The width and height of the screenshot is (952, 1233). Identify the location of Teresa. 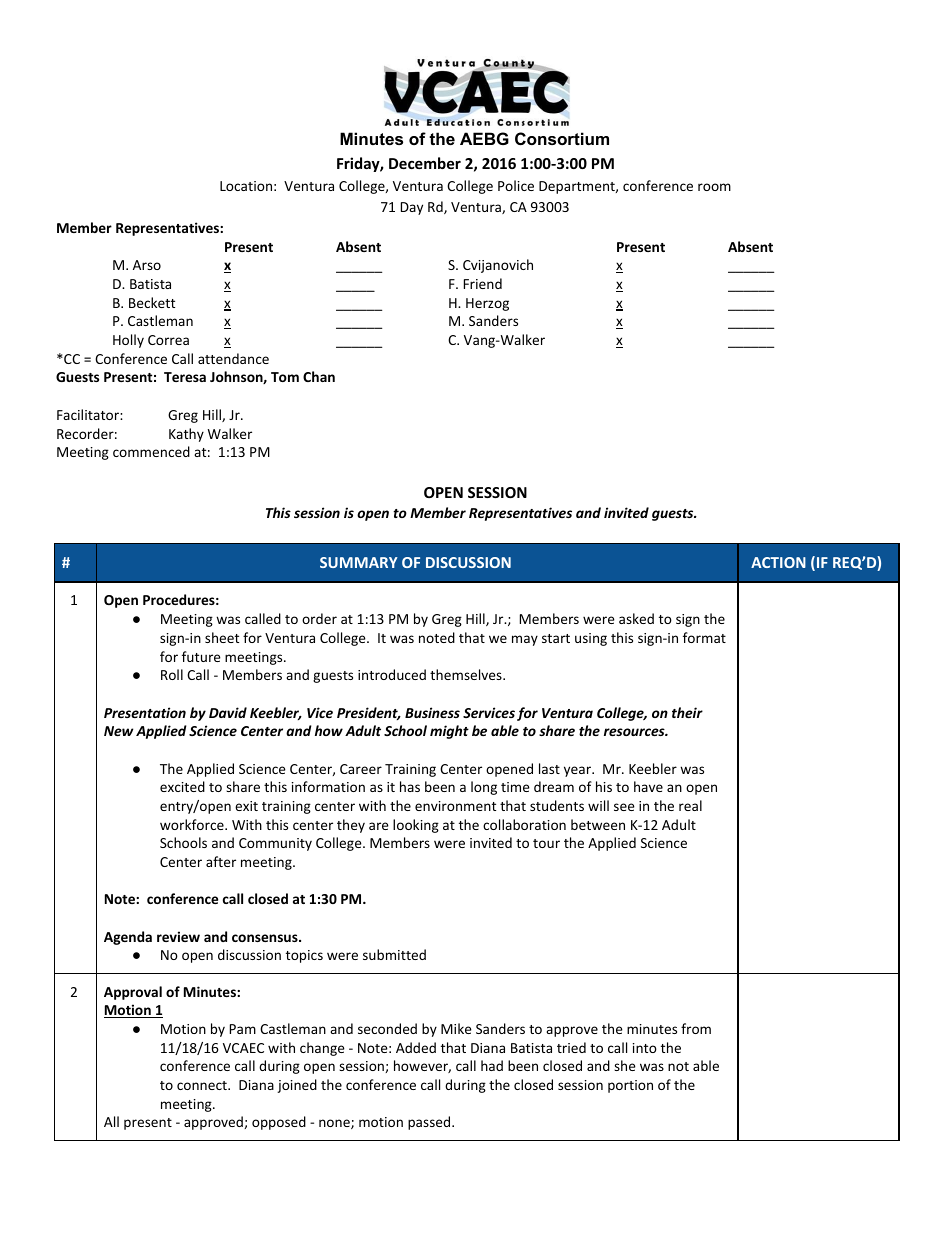
(185, 377).
